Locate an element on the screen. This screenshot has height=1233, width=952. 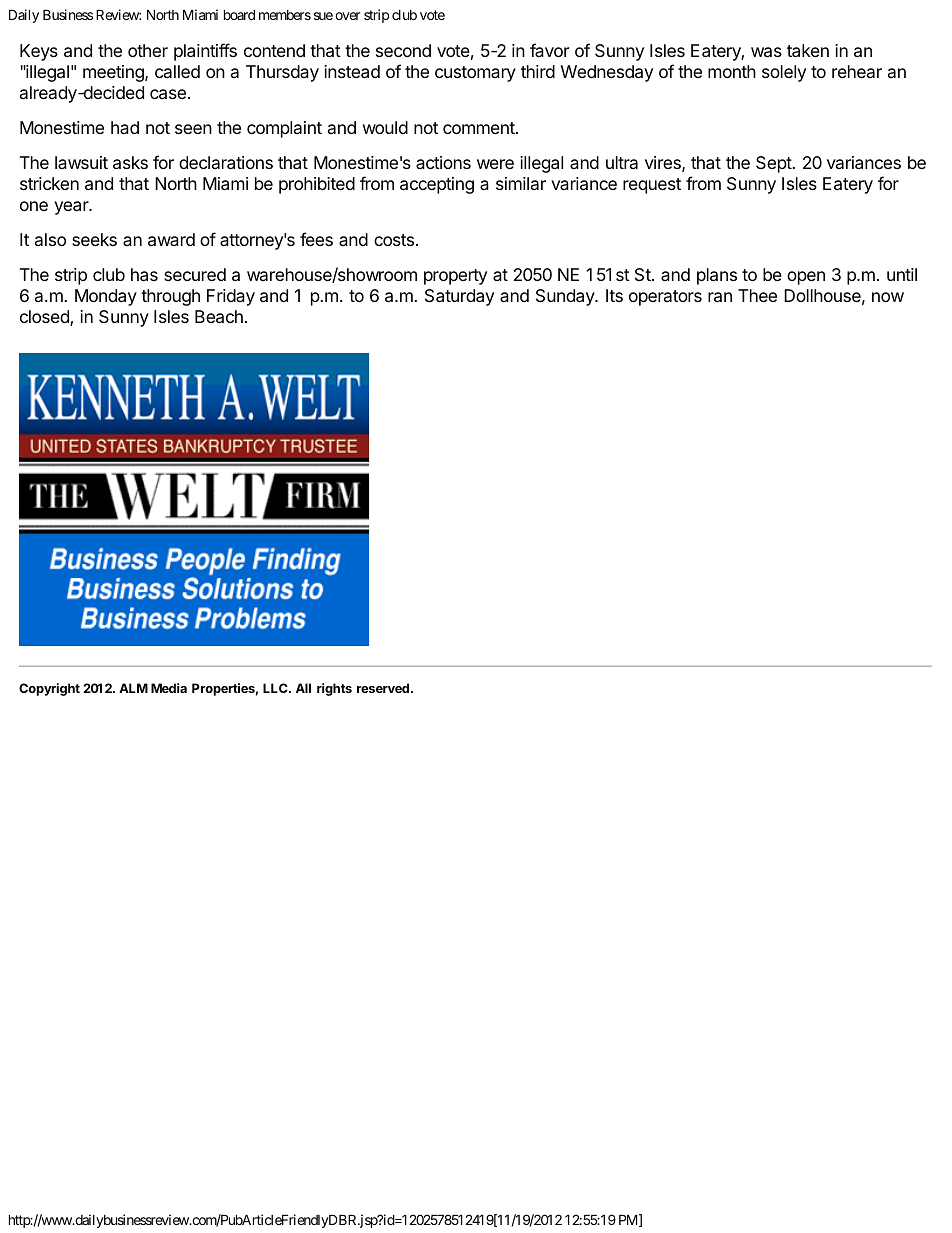
open is located at coordinates (806, 278).
